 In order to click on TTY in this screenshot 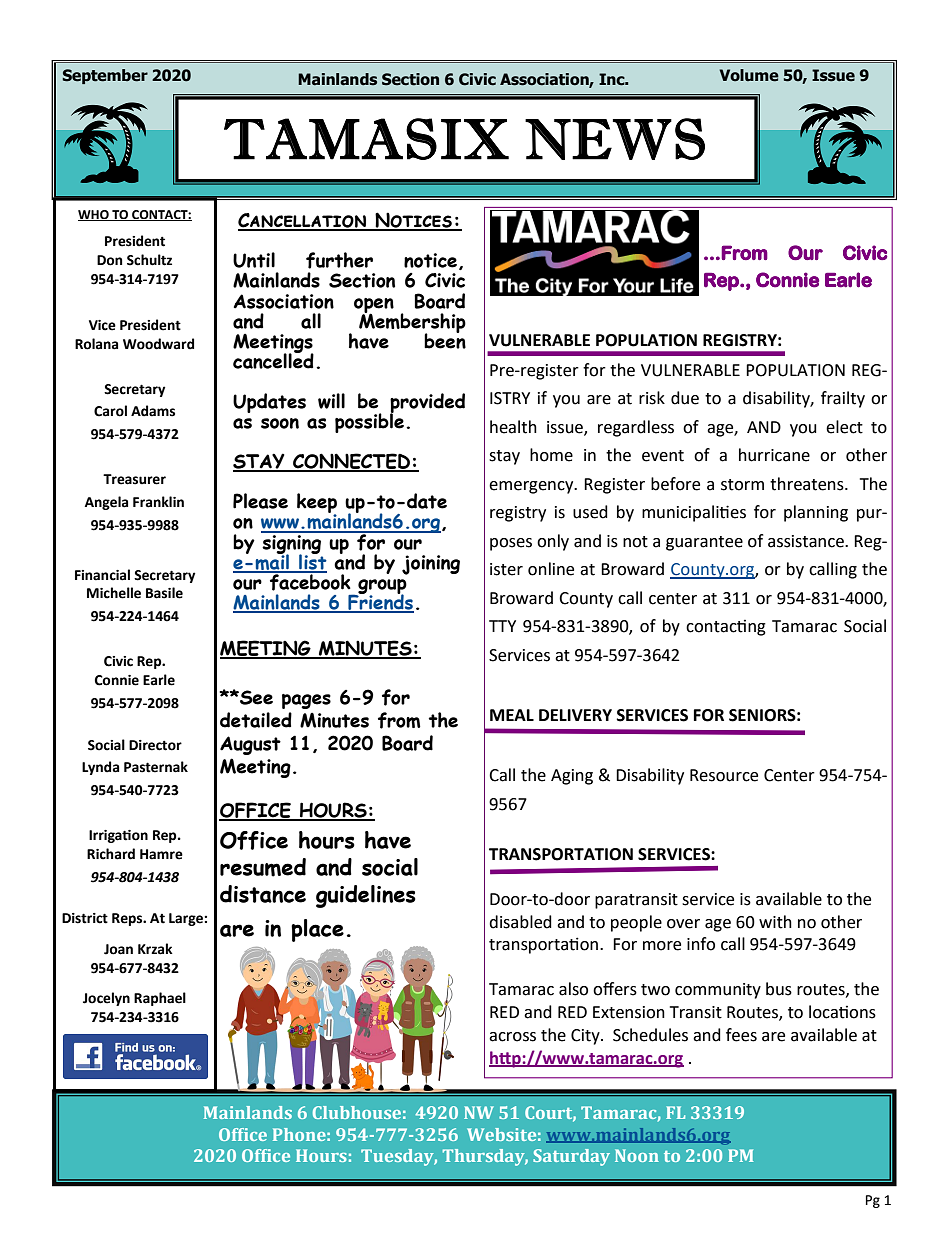, I will do `click(502, 626)`.
